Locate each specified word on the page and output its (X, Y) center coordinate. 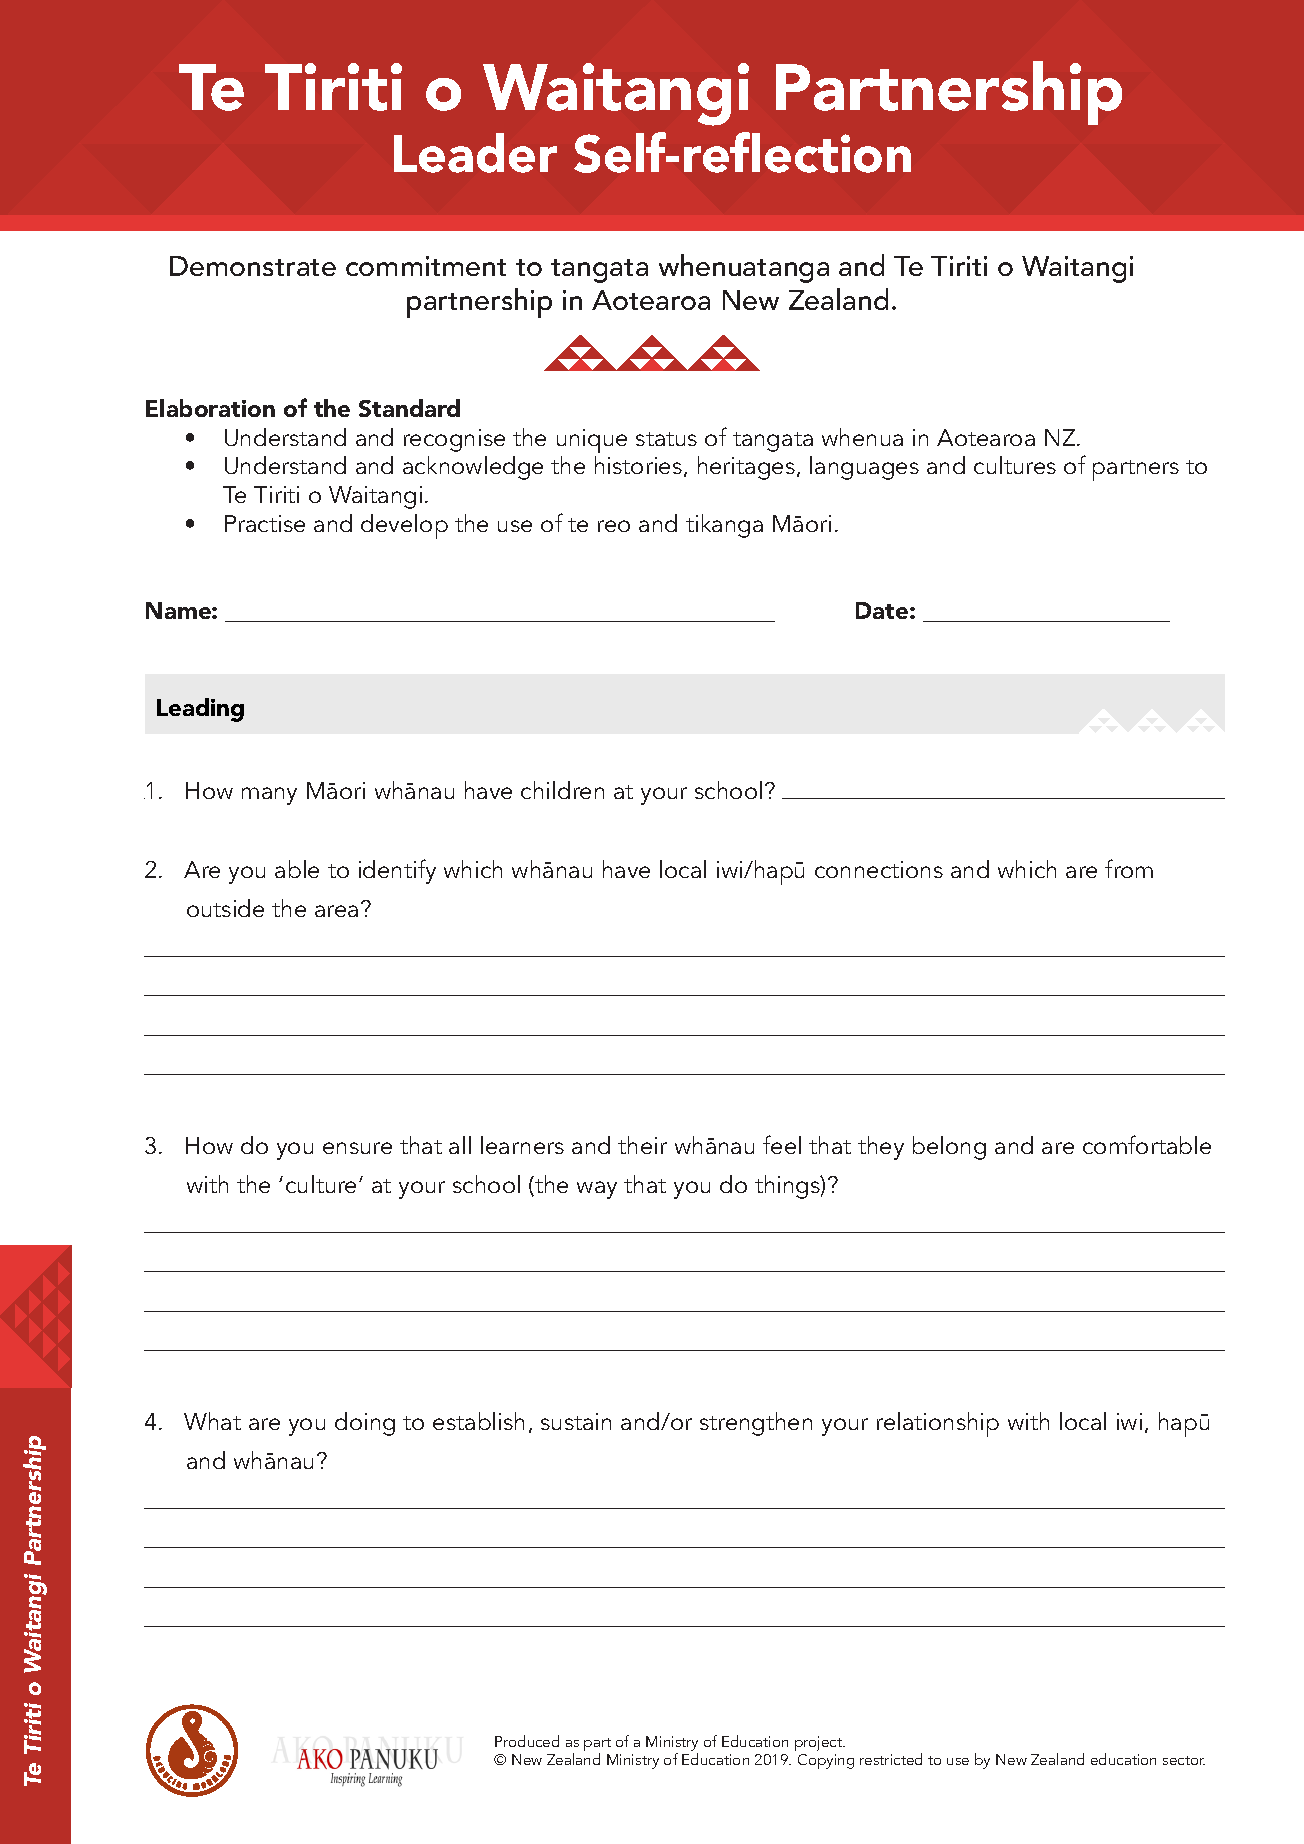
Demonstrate (253, 266)
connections (879, 869)
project (820, 1743)
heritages (746, 468)
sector (1184, 1760)
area (336, 911)
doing (365, 1424)
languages (864, 468)
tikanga (724, 526)
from (1129, 868)
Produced (527, 1741)
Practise (265, 523)
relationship (938, 1424)
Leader (475, 153)
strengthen (756, 1424)
